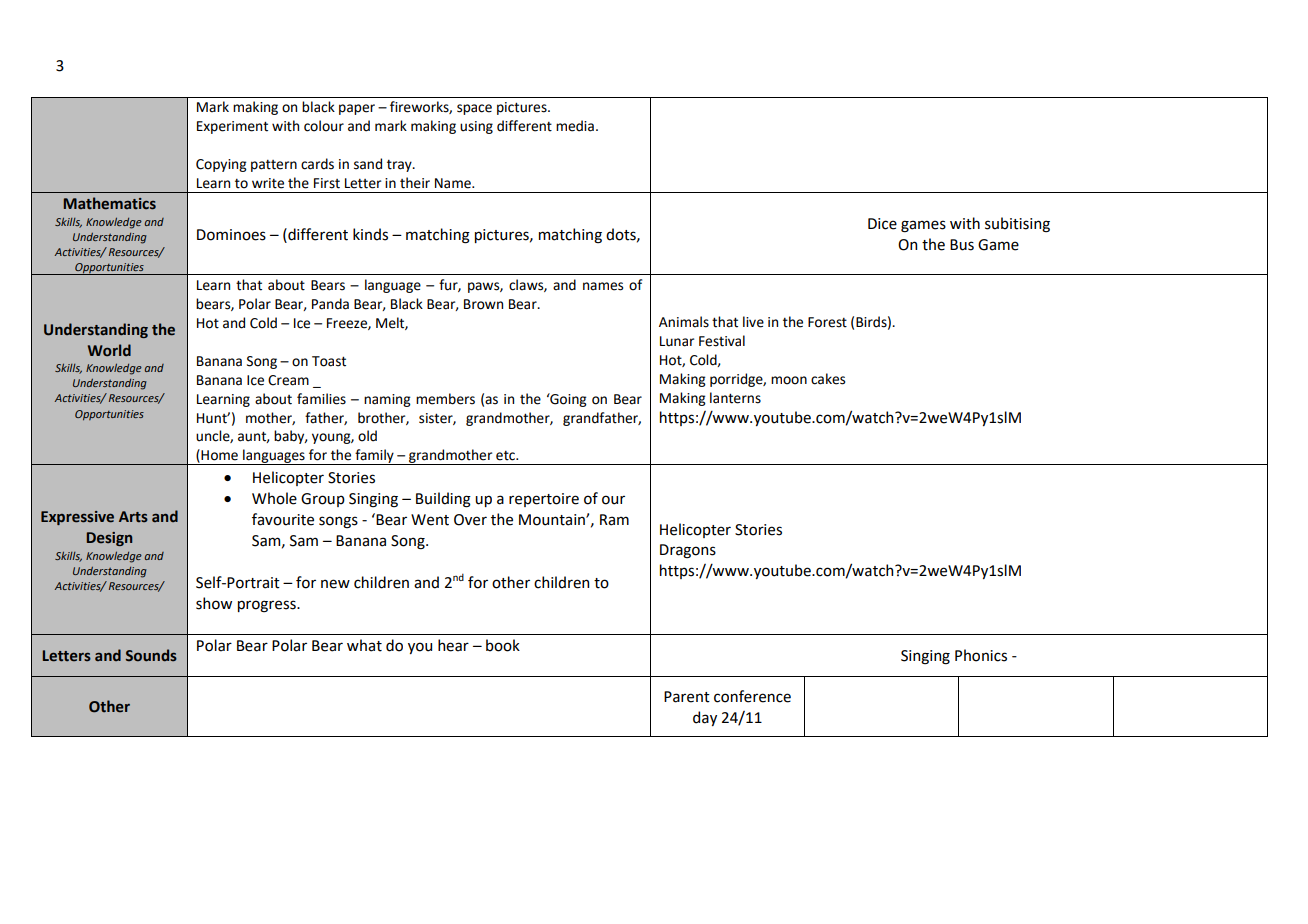  Describe the element at coordinates (962, 245) in the screenshot. I see `Bus` at that location.
